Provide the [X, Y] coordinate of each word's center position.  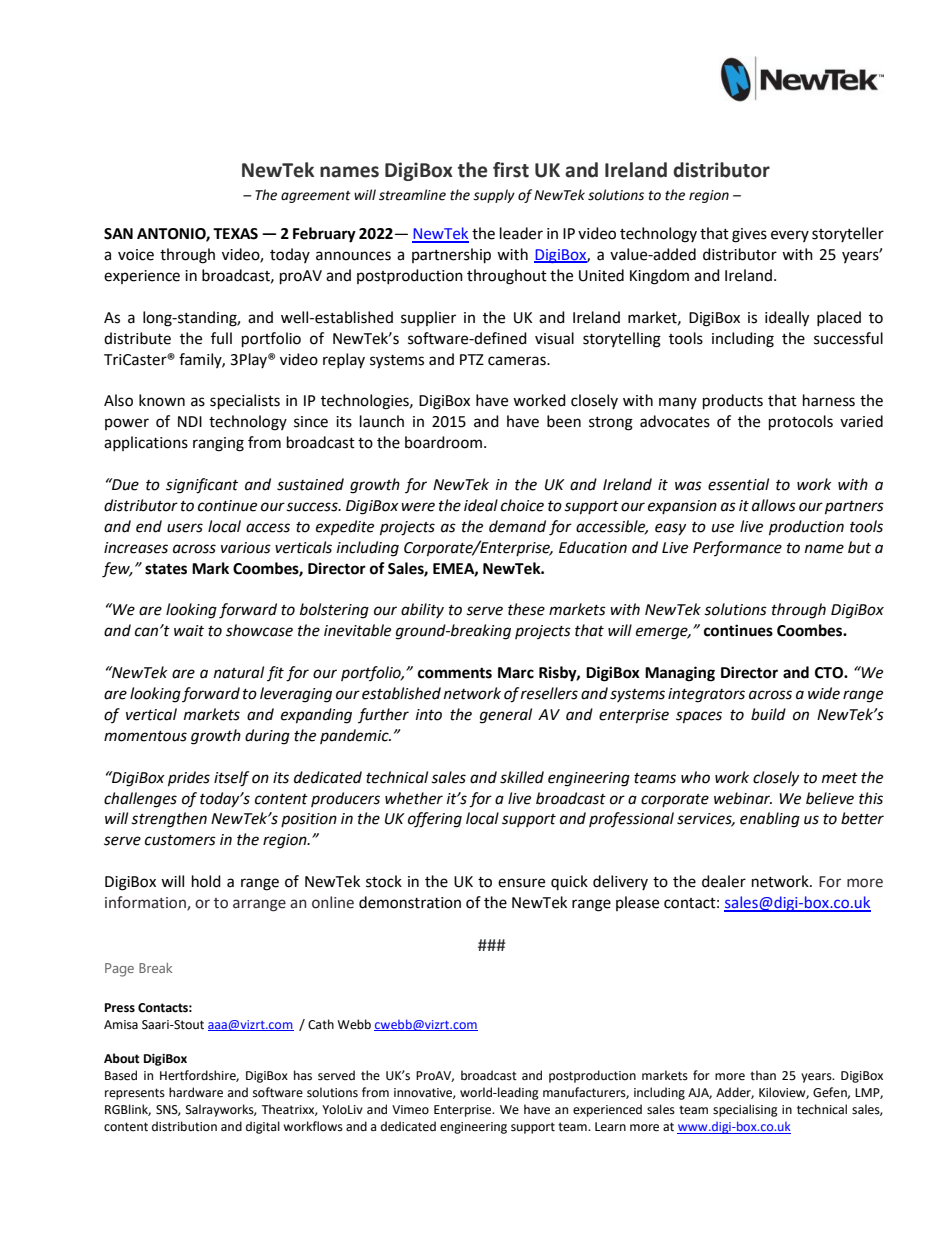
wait [189, 631]
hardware [196, 1092]
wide [824, 693]
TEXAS [235, 234]
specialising [745, 1110]
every [790, 236]
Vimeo [410, 1110]
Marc [516, 673]
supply [494, 196]
